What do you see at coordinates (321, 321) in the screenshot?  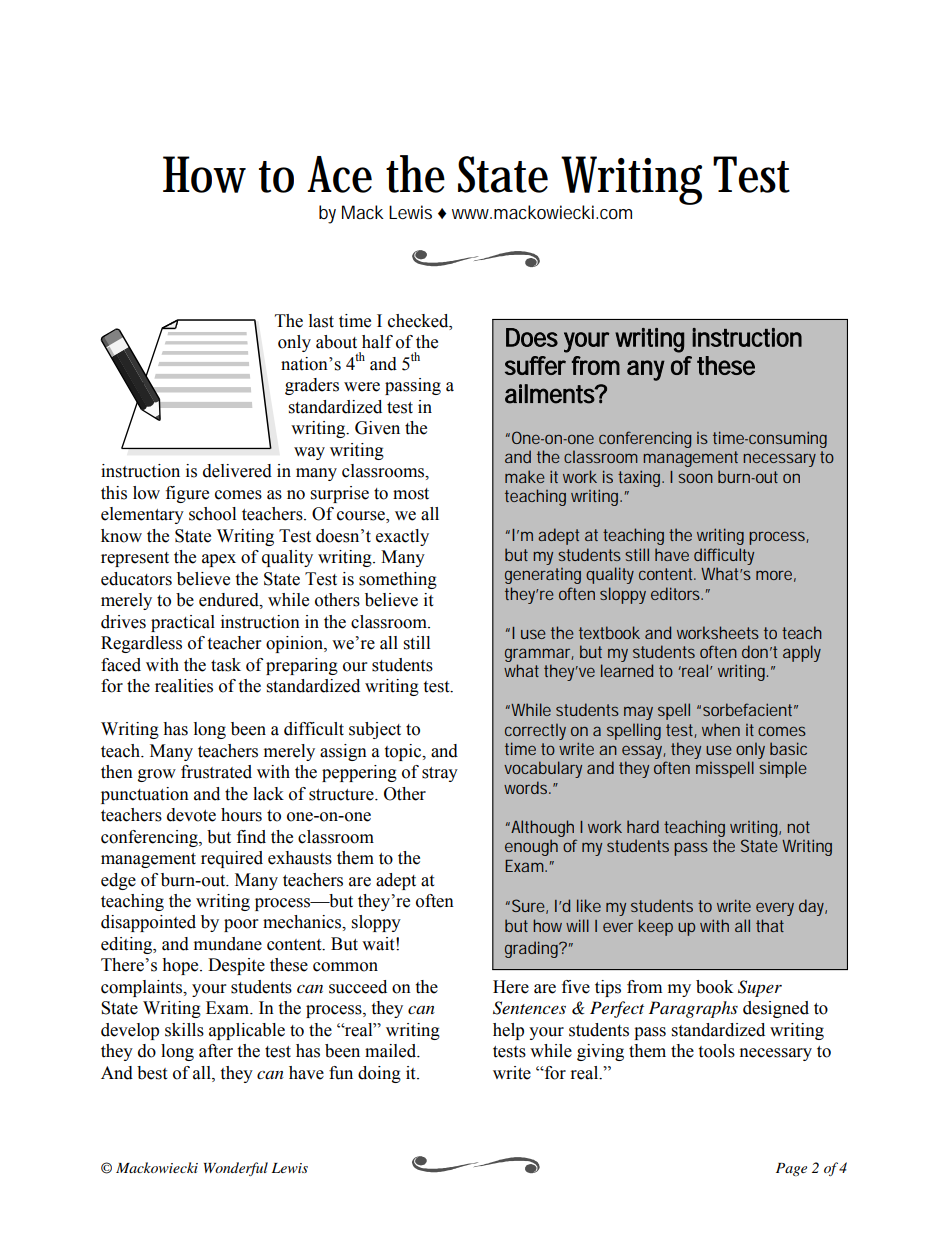 I see `last` at bounding box center [321, 321].
